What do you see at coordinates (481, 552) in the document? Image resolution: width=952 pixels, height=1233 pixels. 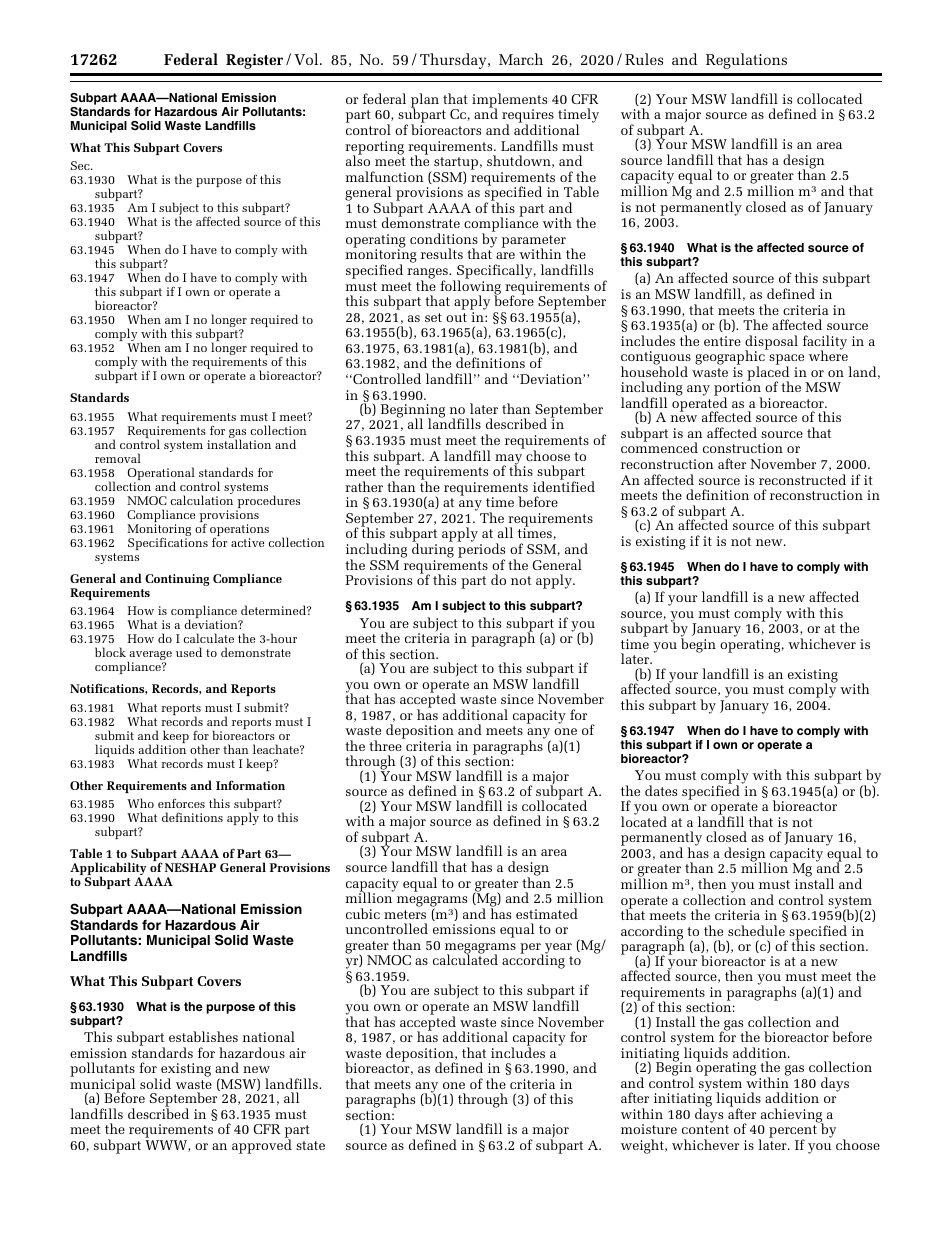 I see `periods` at bounding box center [481, 552].
